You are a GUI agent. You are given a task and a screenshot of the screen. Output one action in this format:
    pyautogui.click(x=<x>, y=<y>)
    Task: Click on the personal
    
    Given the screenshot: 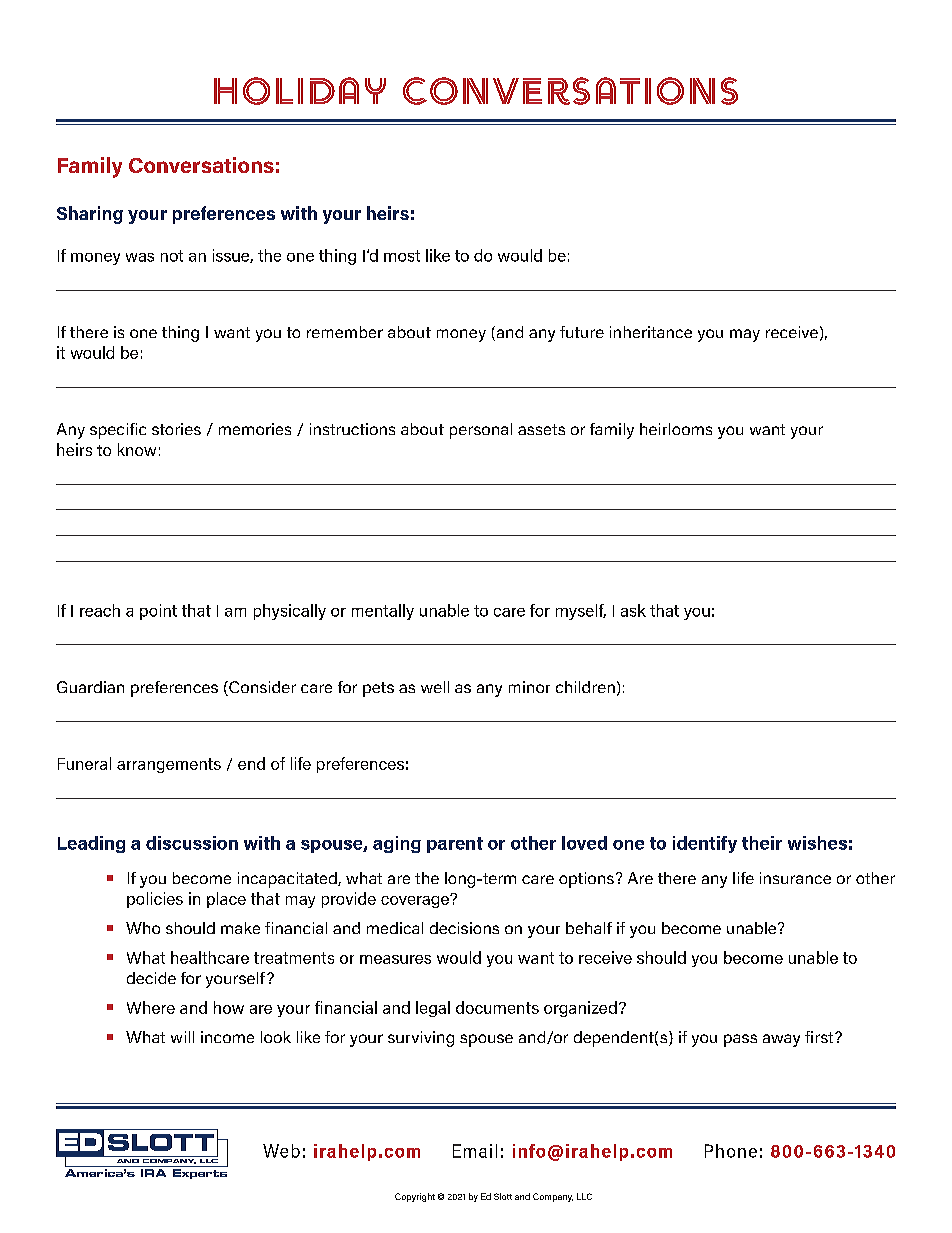 What is the action you would take?
    pyautogui.click(x=481, y=431)
